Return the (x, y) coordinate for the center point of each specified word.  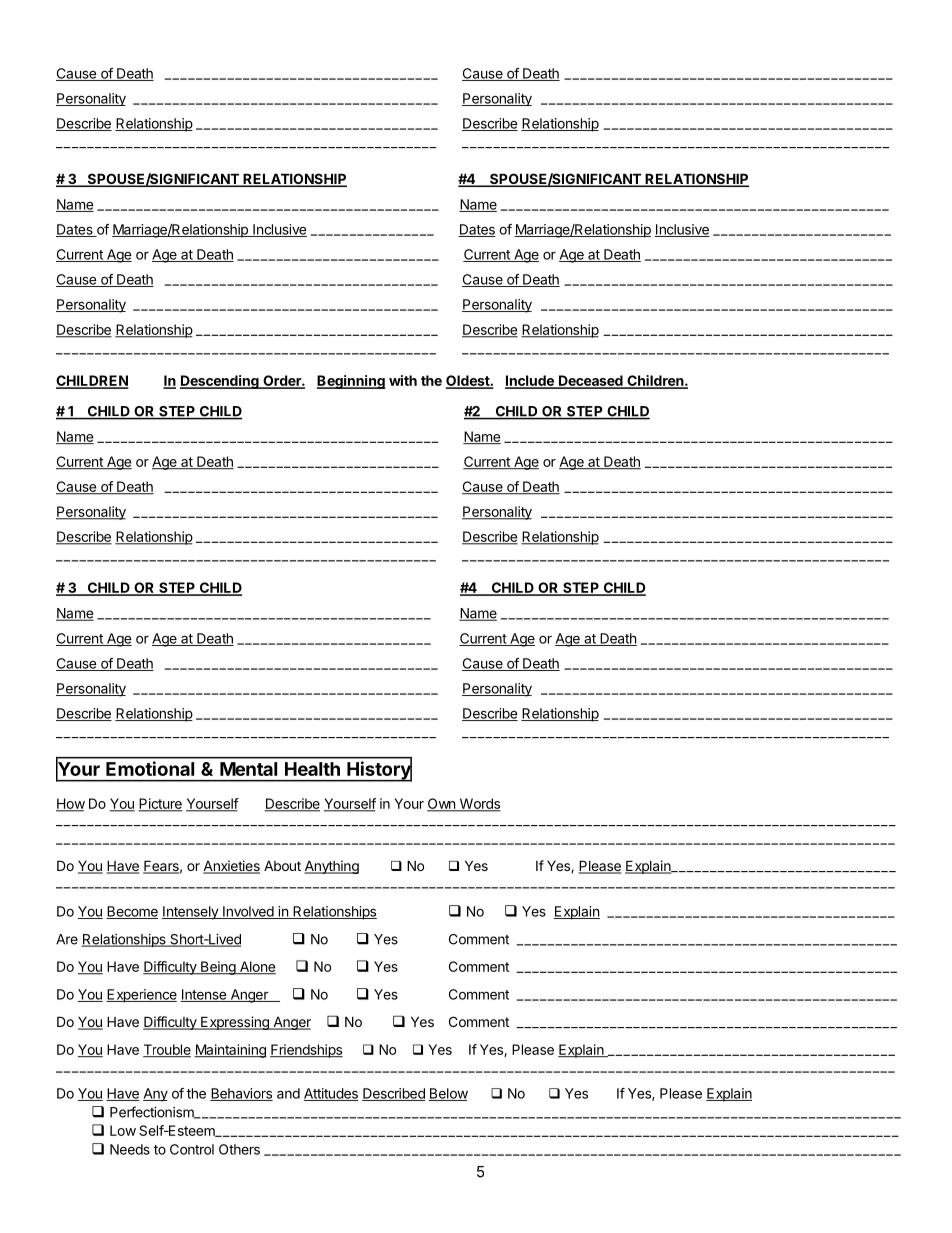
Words (479, 805)
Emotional (150, 768)
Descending (220, 382)
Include (530, 382)
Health (312, 769)
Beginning (351, 382)
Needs (130, 1149)
